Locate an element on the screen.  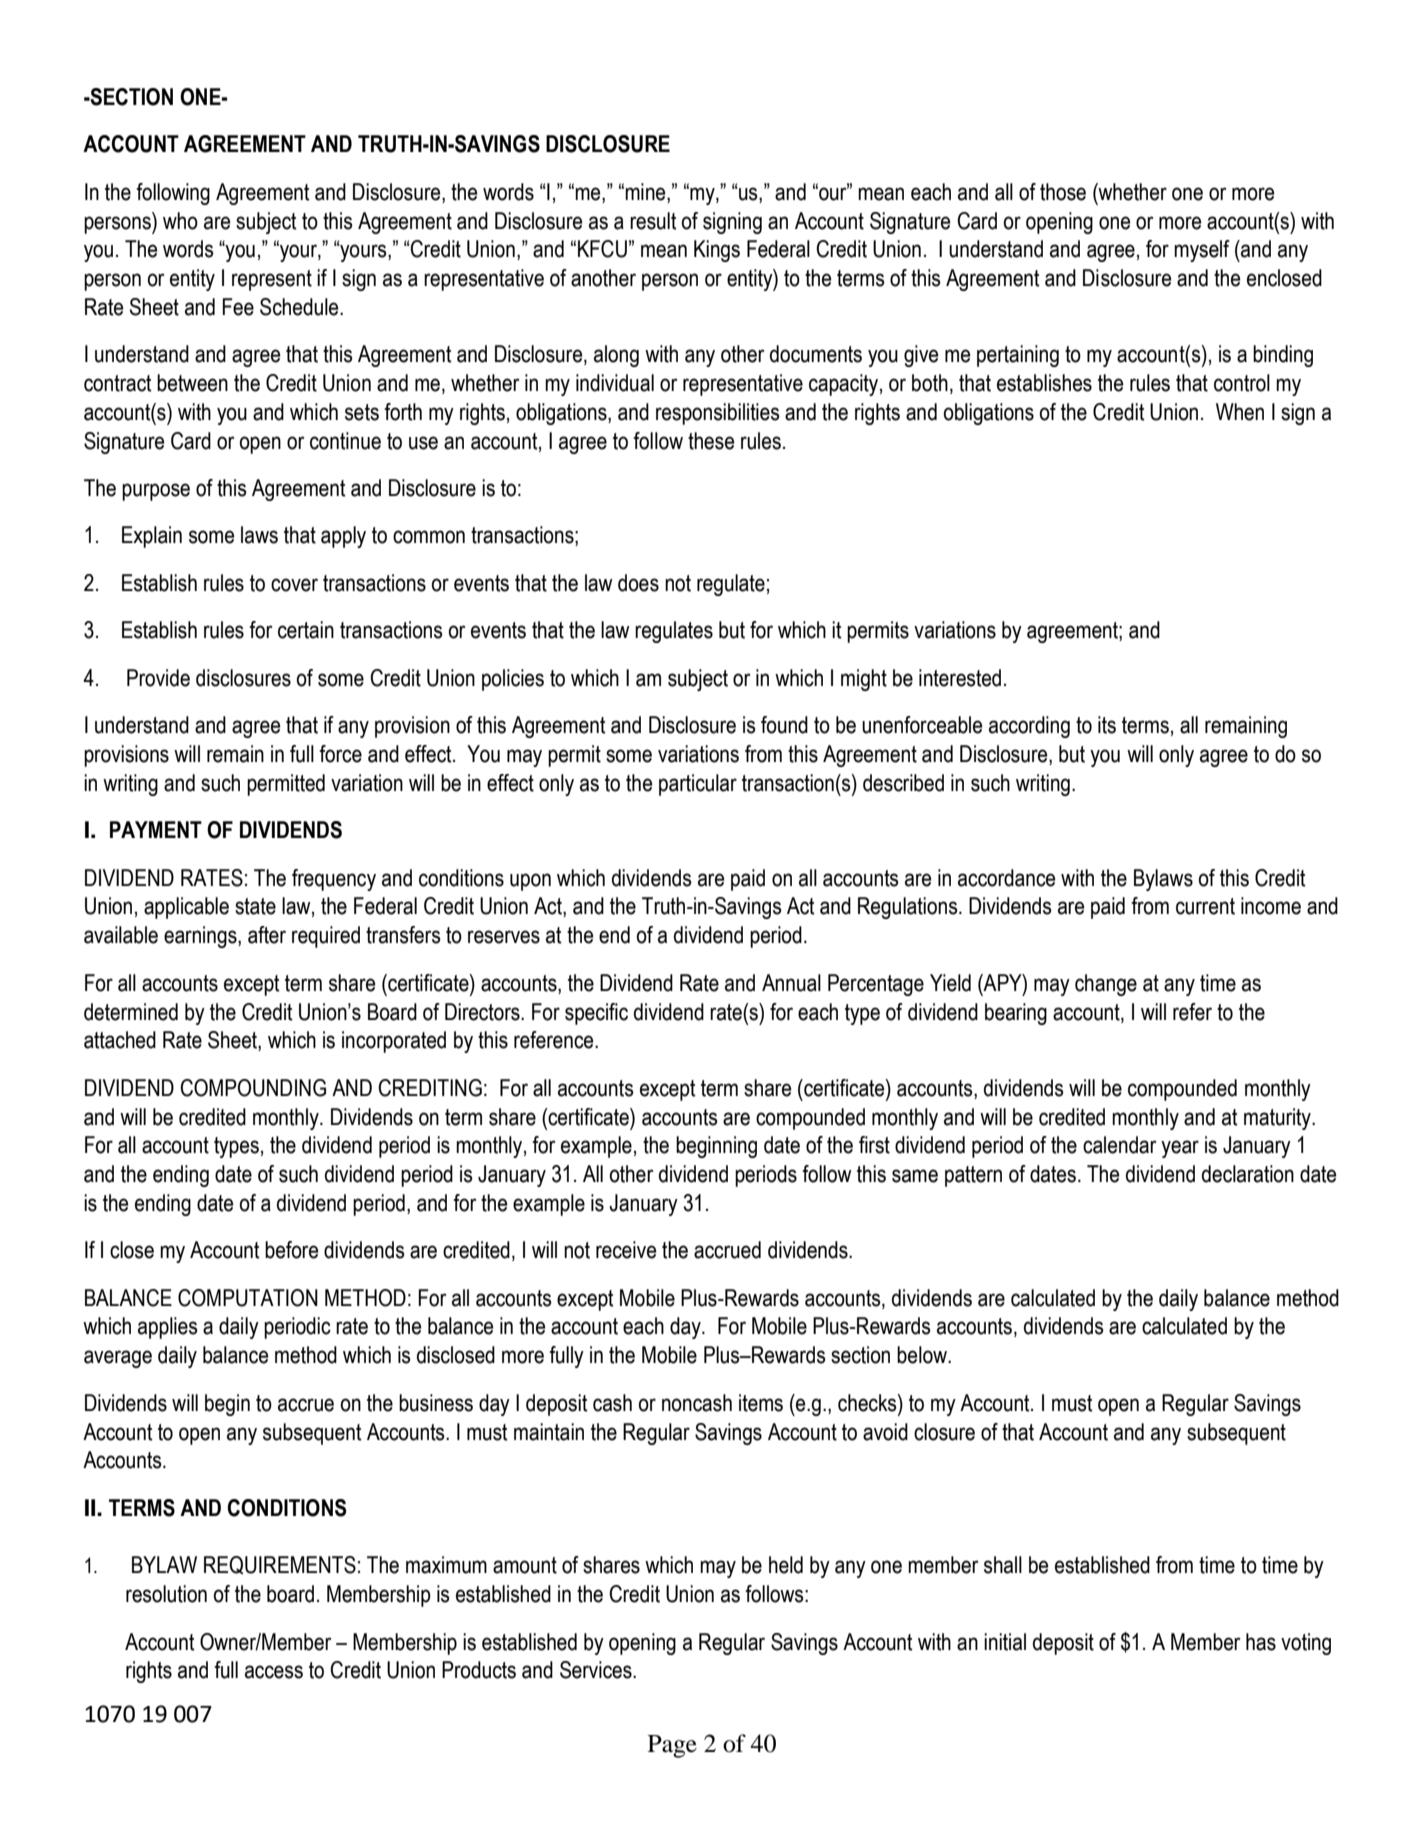
Kings is located at coordinates (717, 251).
